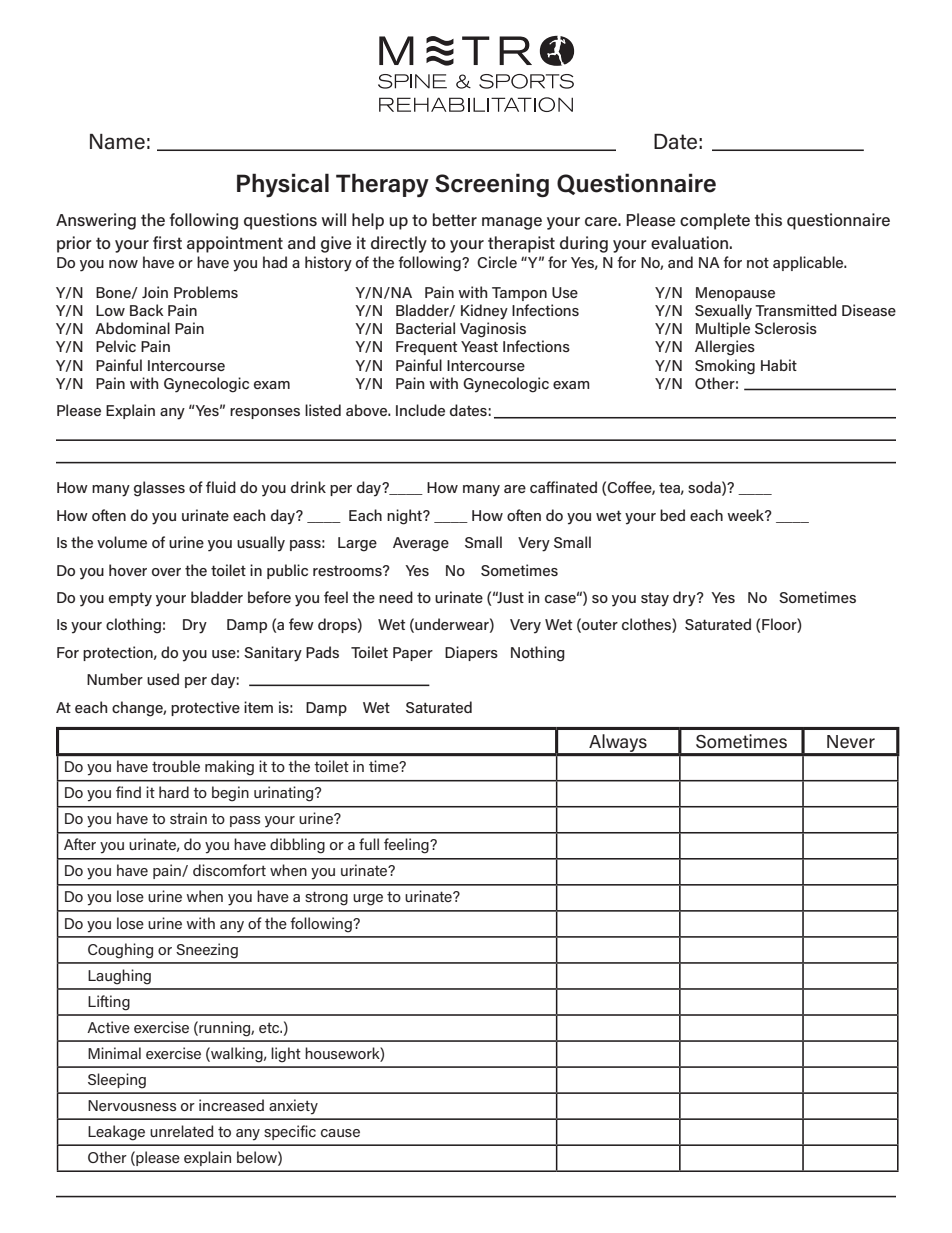 The height and width of the screenshot is (1233, 952). Describe the element at coordinates (117, 142) in the screenshot. I see `Name` at that location.
